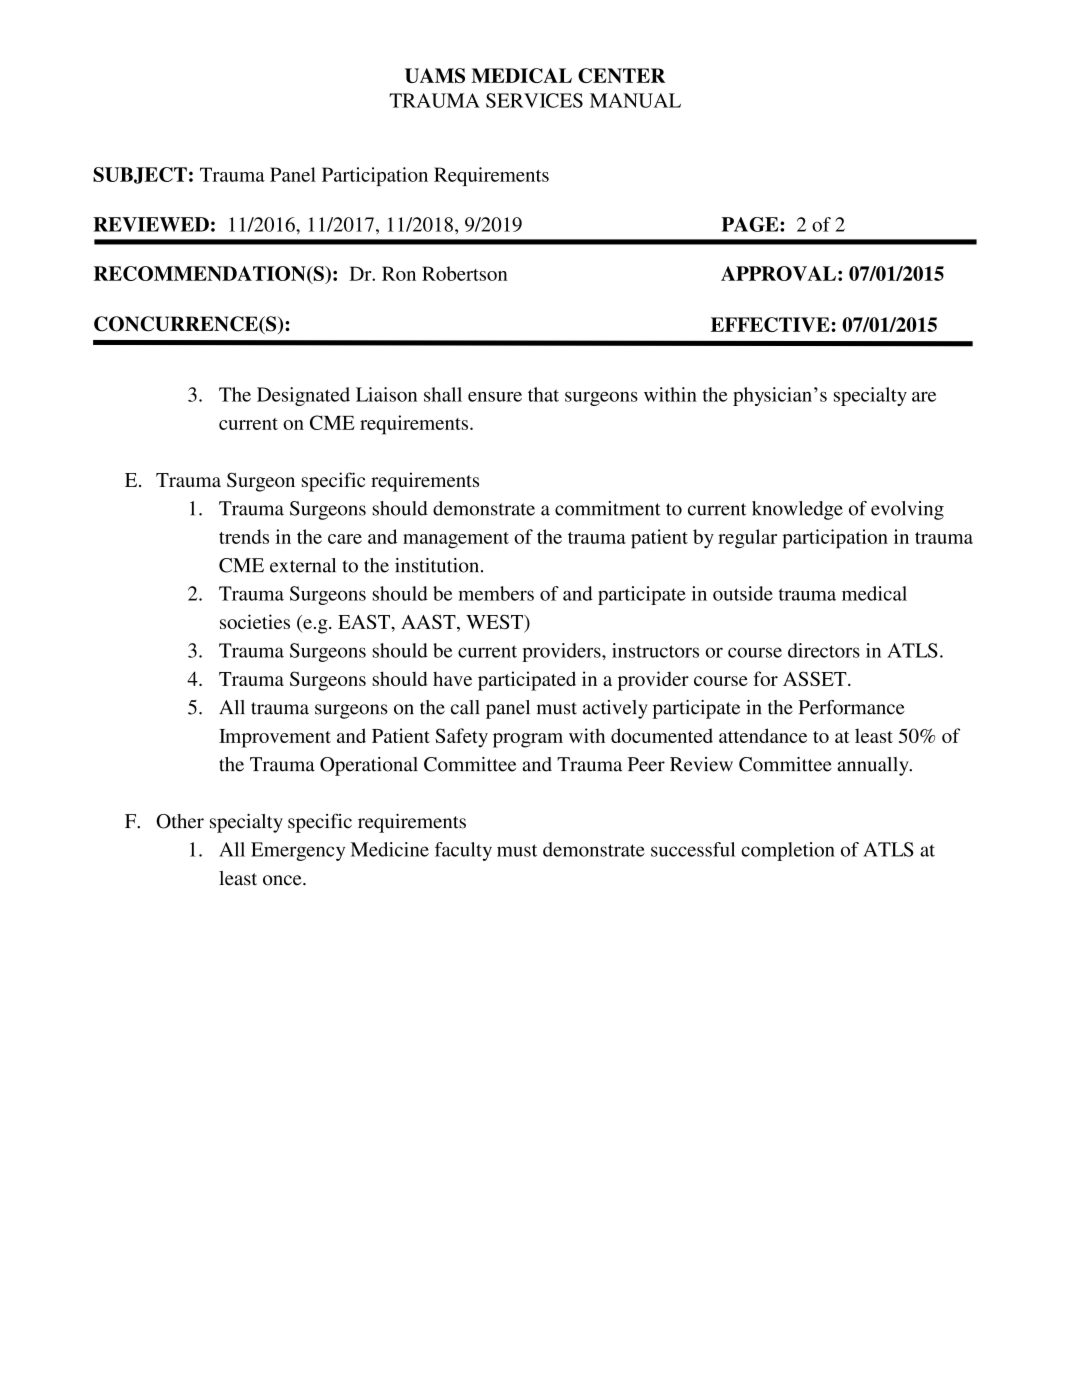 The width and height of the screenshot is (1068, 1382). Describe the element at coordinates (534, 100) in the screenshot. I see `SERVICES` at that location.
